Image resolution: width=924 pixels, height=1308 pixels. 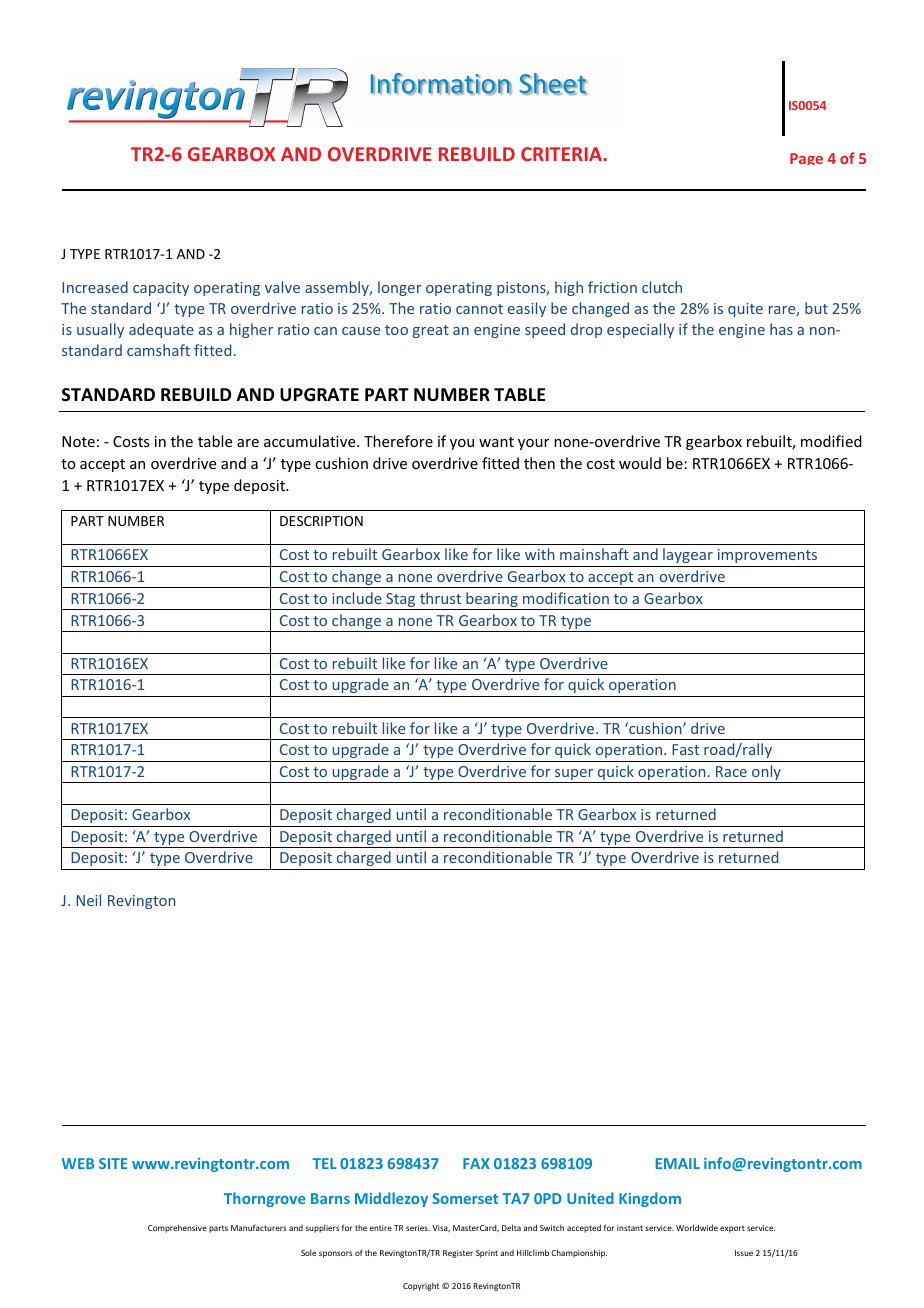 What do you see at coordinates (357, 598) in the page?
I see `include` at bounding box center [357, 598].
